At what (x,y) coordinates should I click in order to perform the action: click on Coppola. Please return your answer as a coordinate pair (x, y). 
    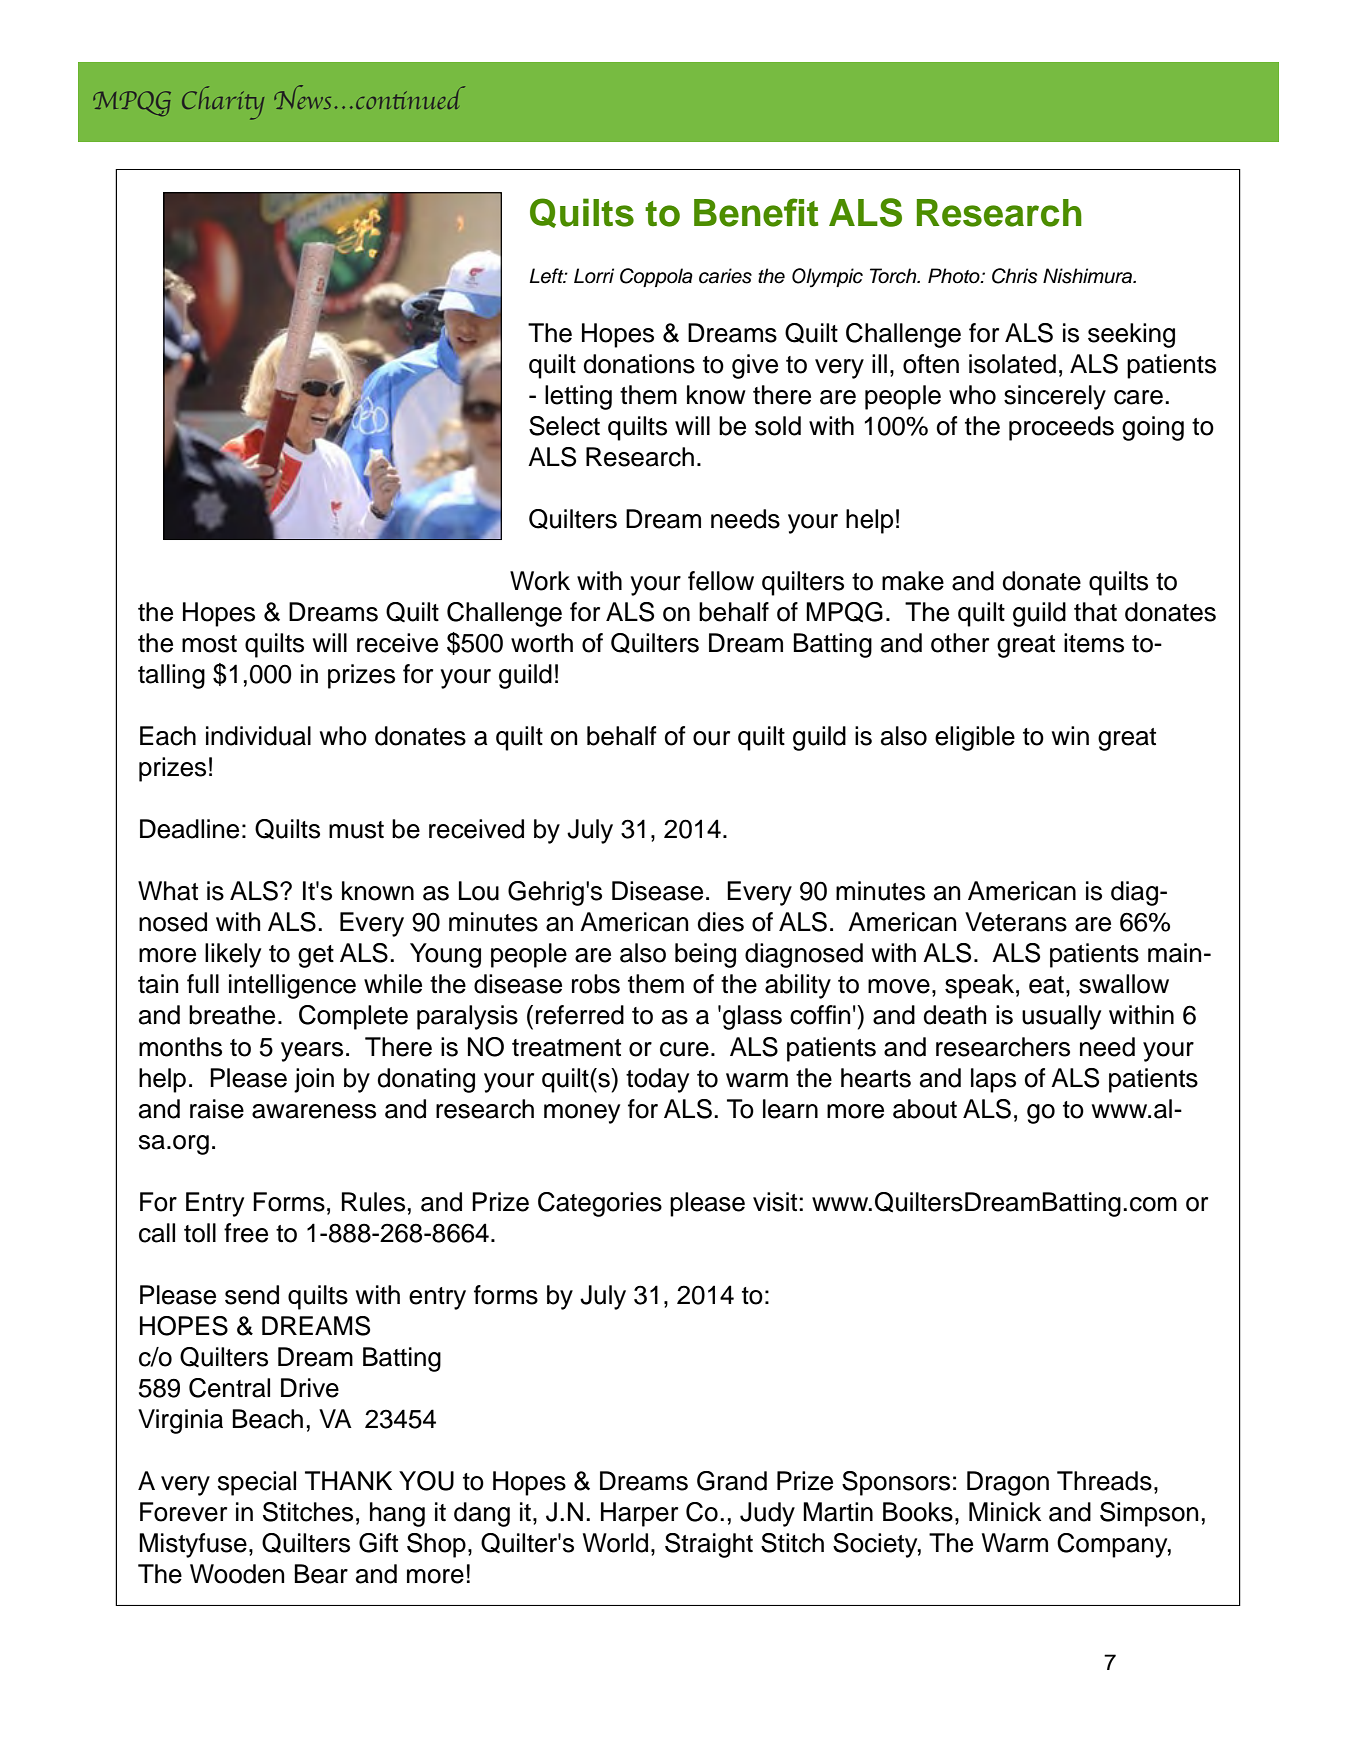
    Looking at the image, I should click on (656, 277).
